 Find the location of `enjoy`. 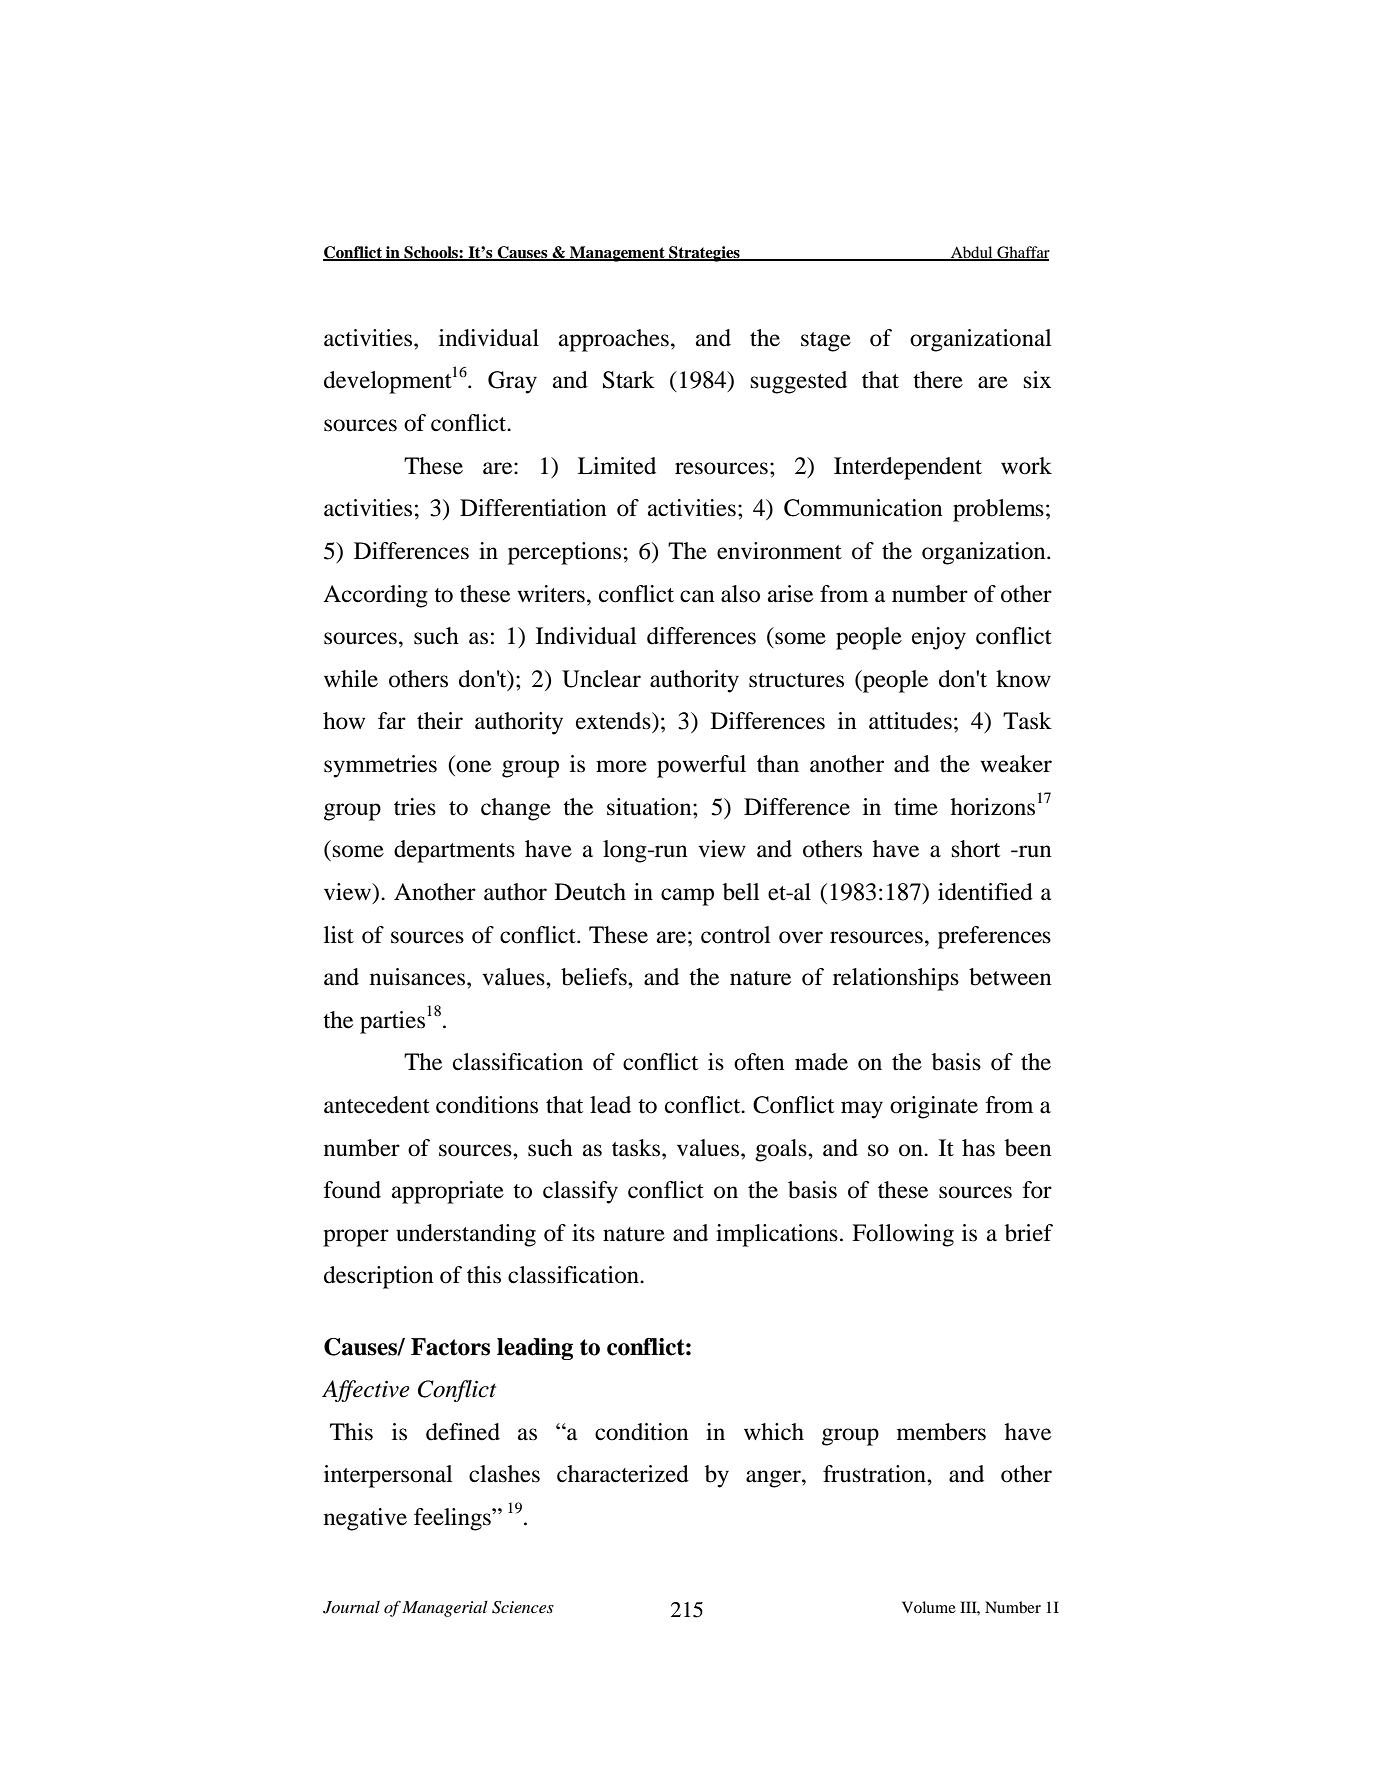

enjoy is located at coordinates (939, 638).
